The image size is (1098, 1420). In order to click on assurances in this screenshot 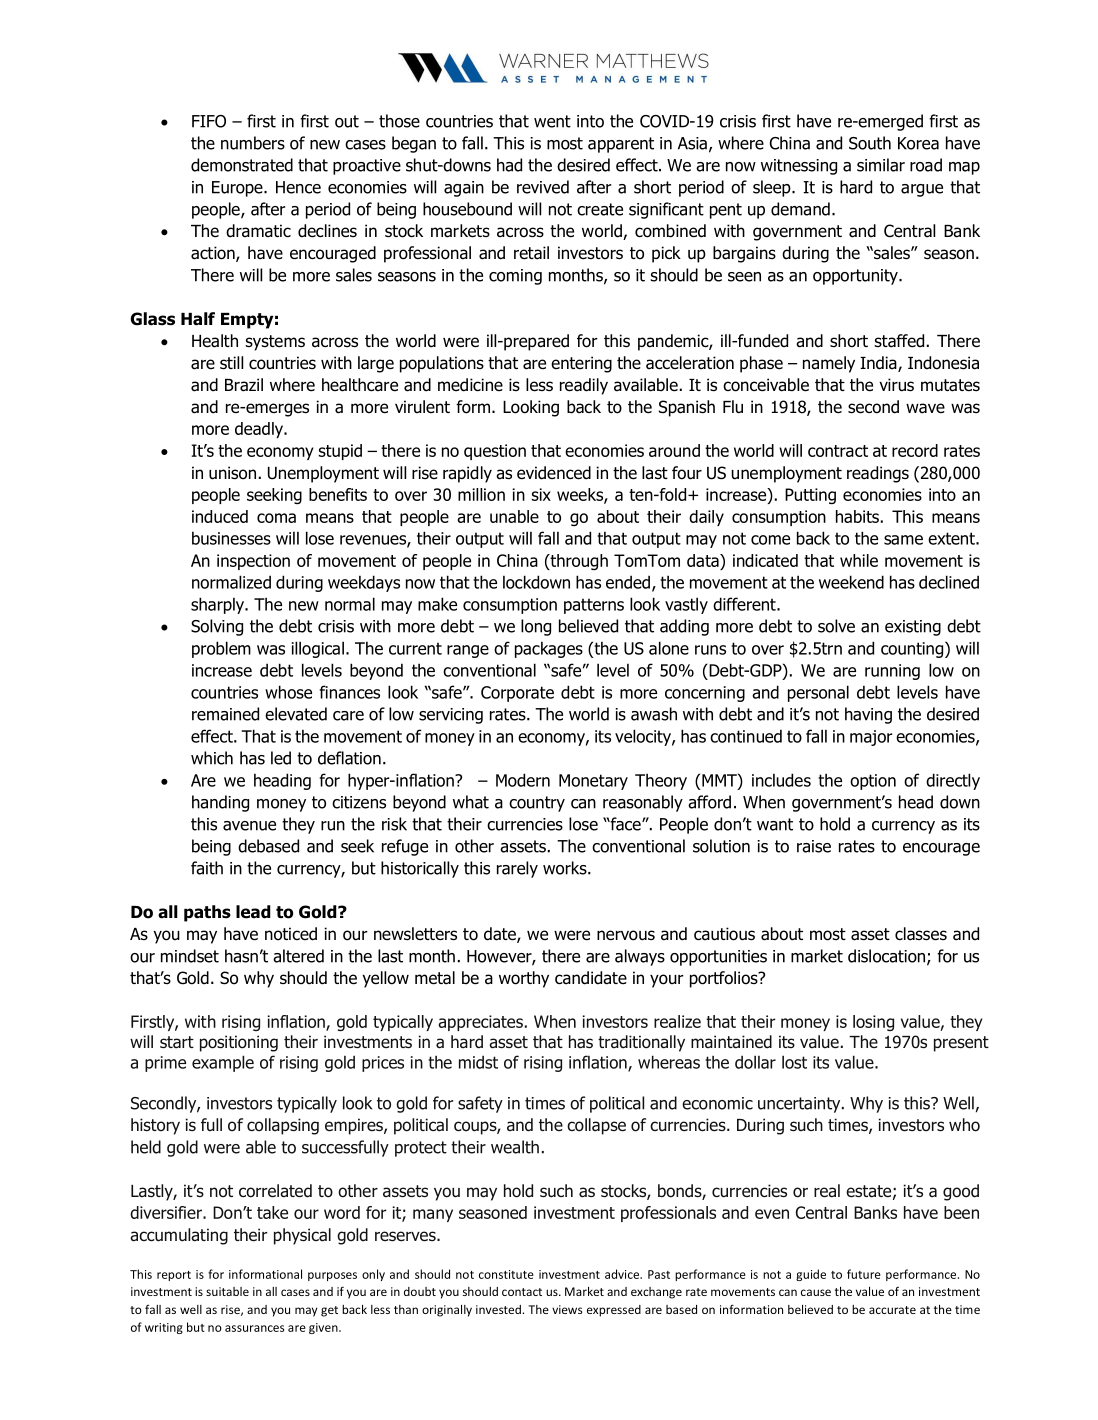, I will do `click(254, 1328)`.
